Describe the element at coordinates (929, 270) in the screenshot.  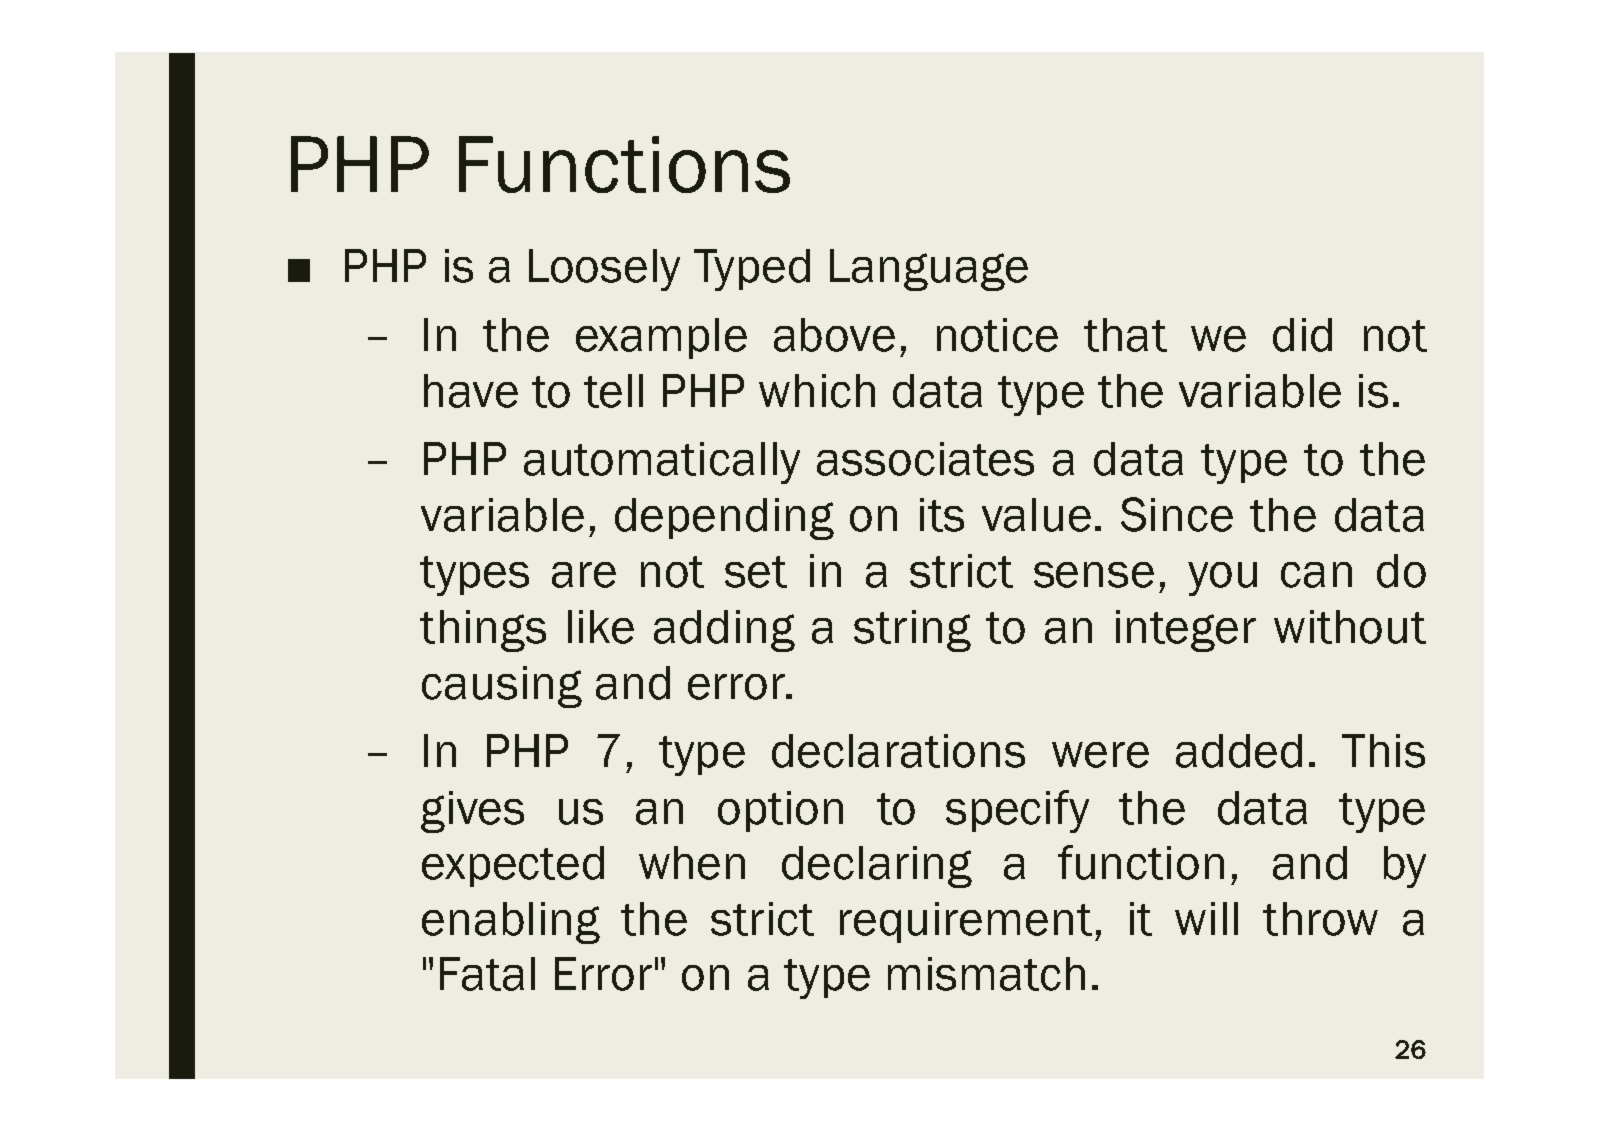
I see `Language` at that location.
